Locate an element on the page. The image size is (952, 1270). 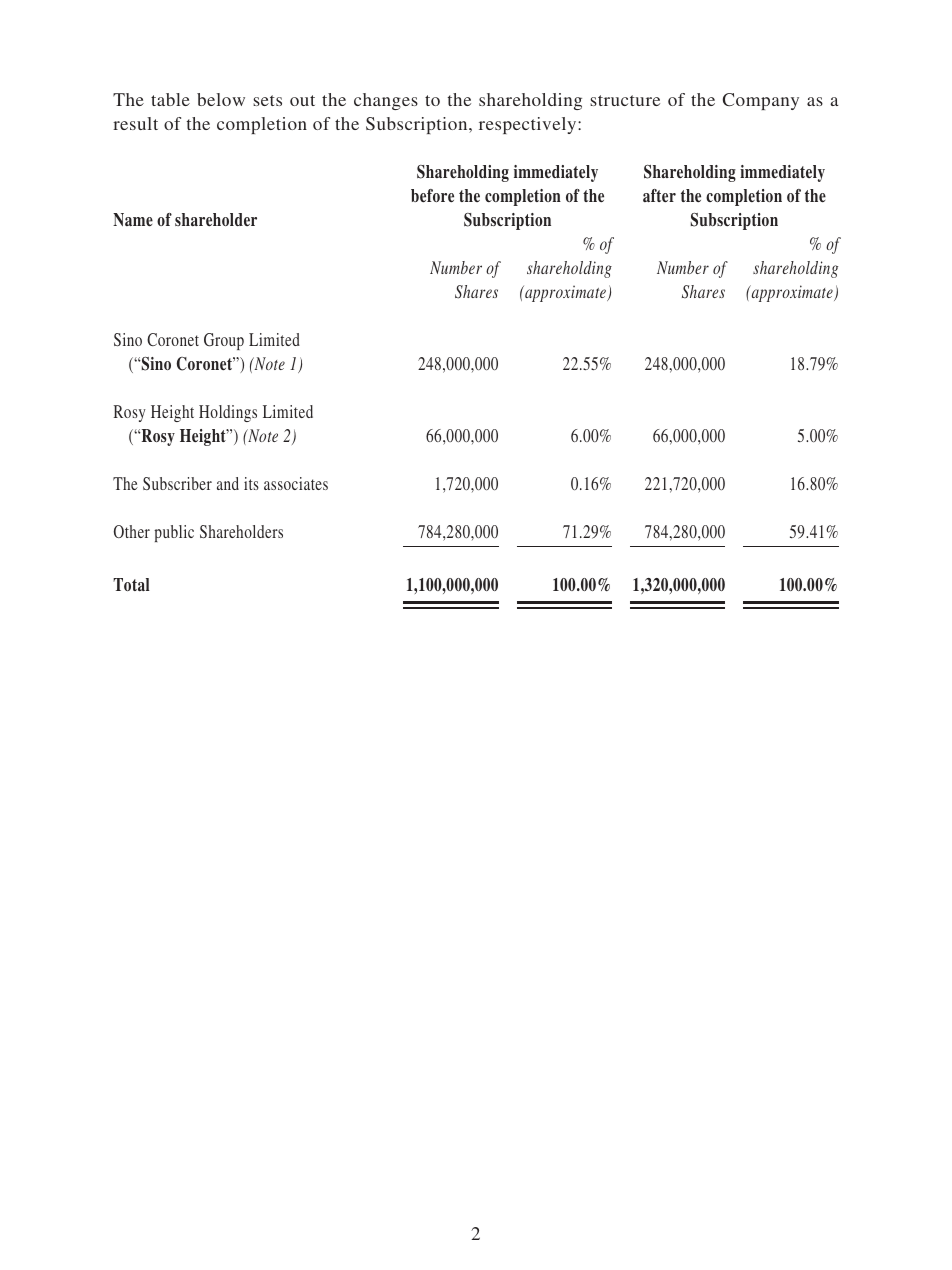
Holdings is located at coordinates (228, 413).
